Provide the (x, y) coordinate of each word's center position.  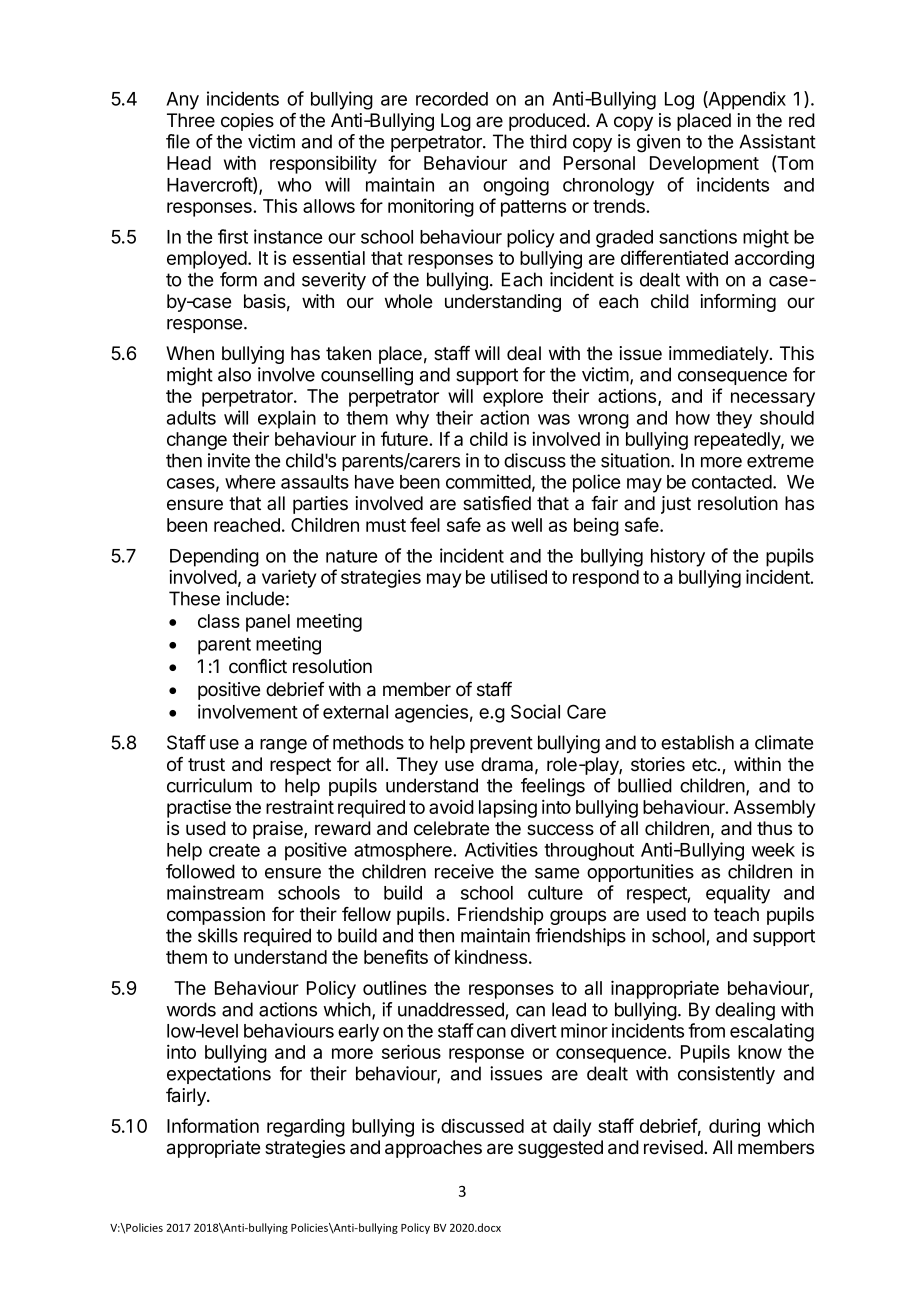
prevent (501, 744)
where (250, 482)
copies (247, 122)
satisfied (497, 503)
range (283, 746)
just (676, 505)
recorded (452, 99)
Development (704, 165)
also (234, 374)
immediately (720, 355)
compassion (216, 916)
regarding (306, 1128)
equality (738, 894)
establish (697, 742)
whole (408, 301)
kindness (491, 956)
